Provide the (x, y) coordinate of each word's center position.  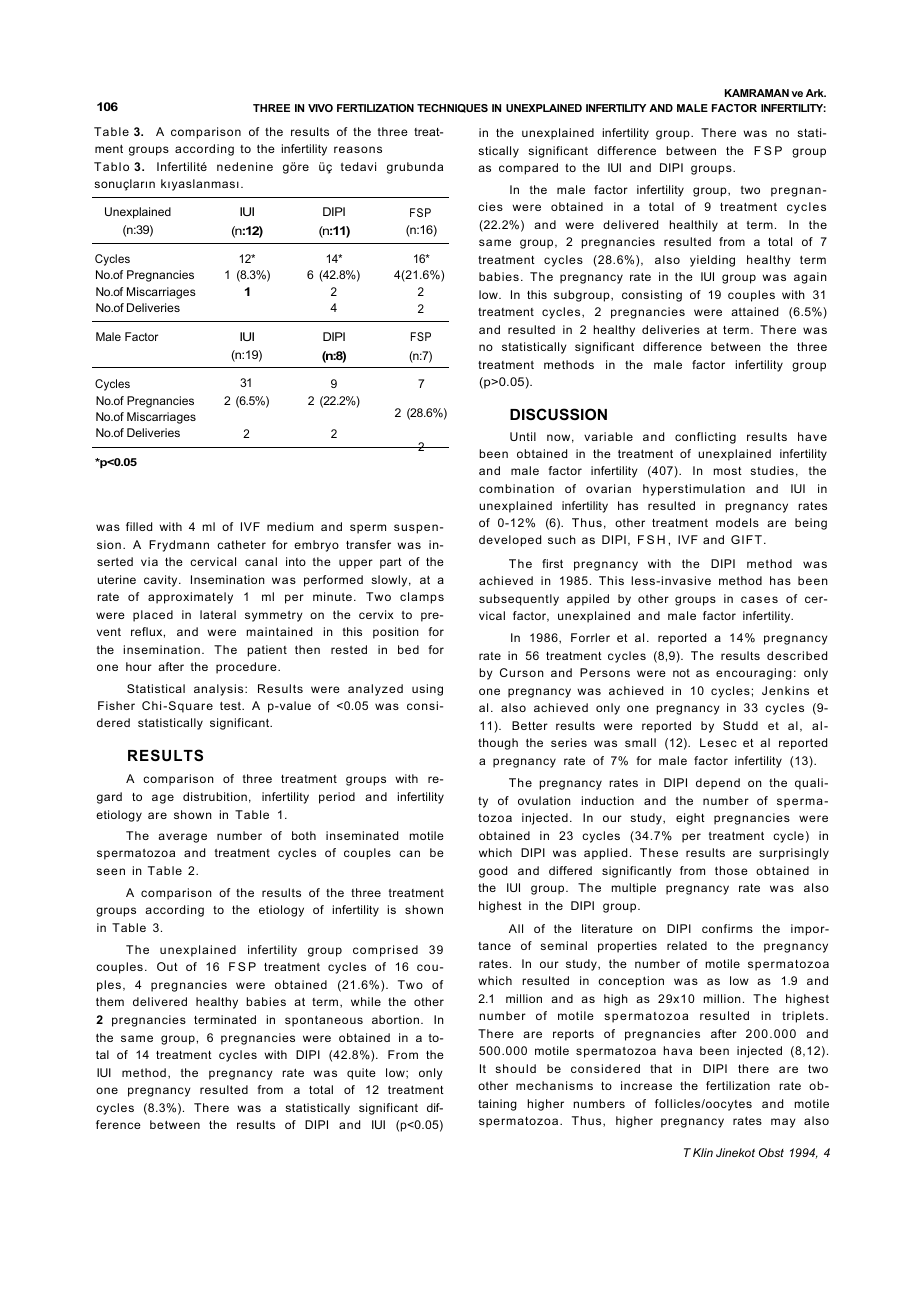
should (515, 1068)
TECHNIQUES (452, 108)
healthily (694, 226)
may (783, 1123)
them (110, 1001)
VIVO (320, 108)
